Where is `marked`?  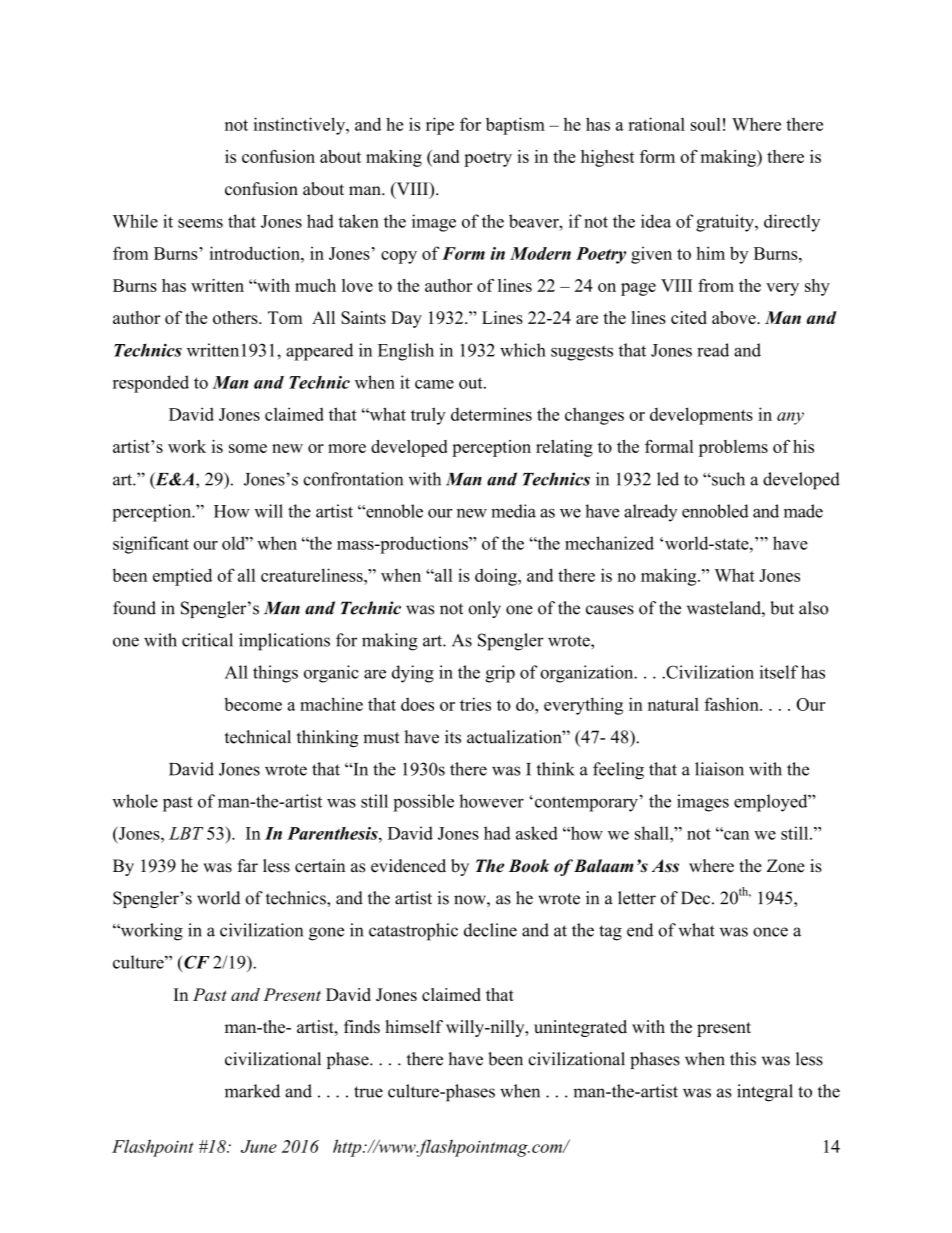
marked is located at coordinates (252, 1091).
